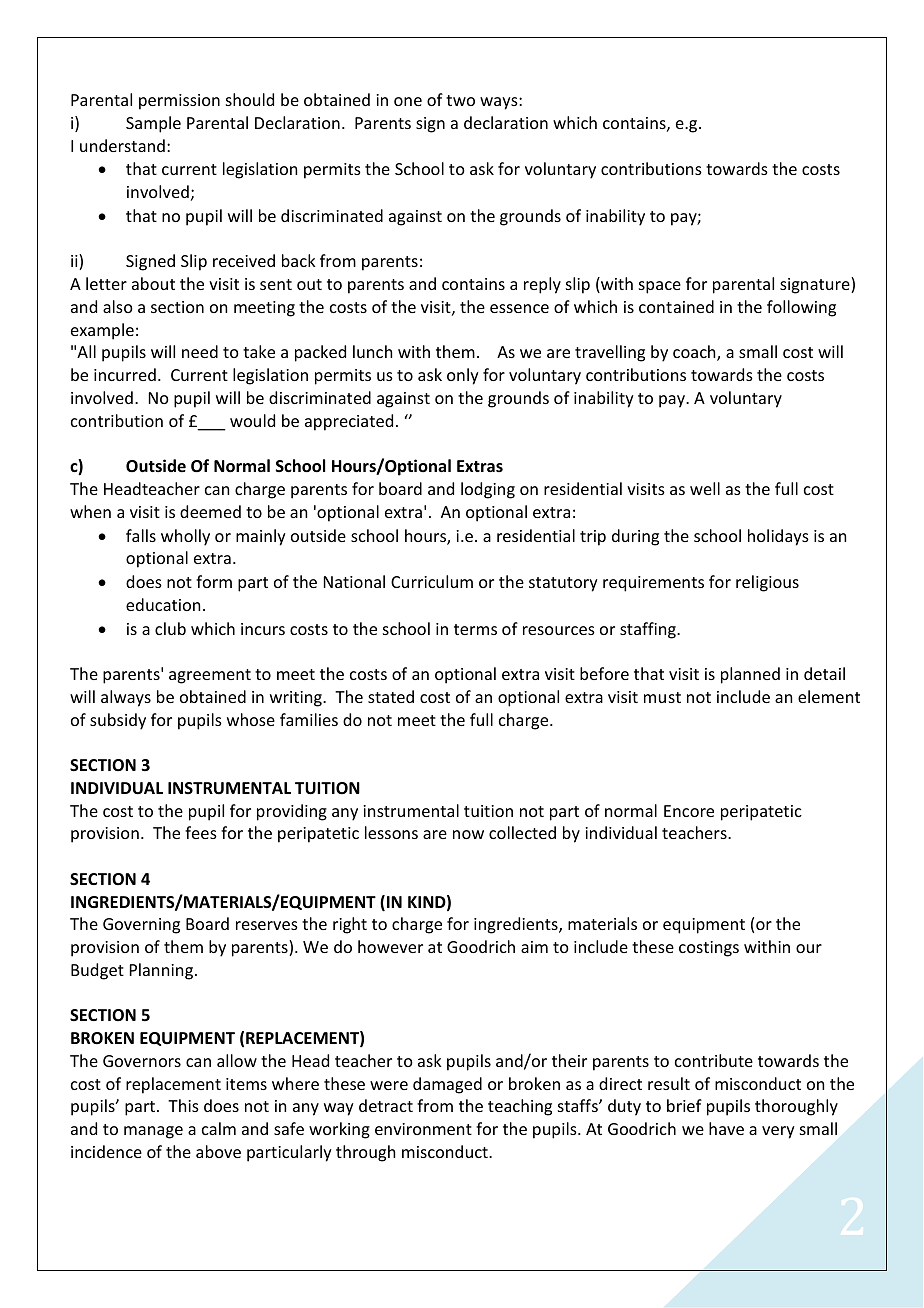  I want to click on have, so click(726, 1128).
